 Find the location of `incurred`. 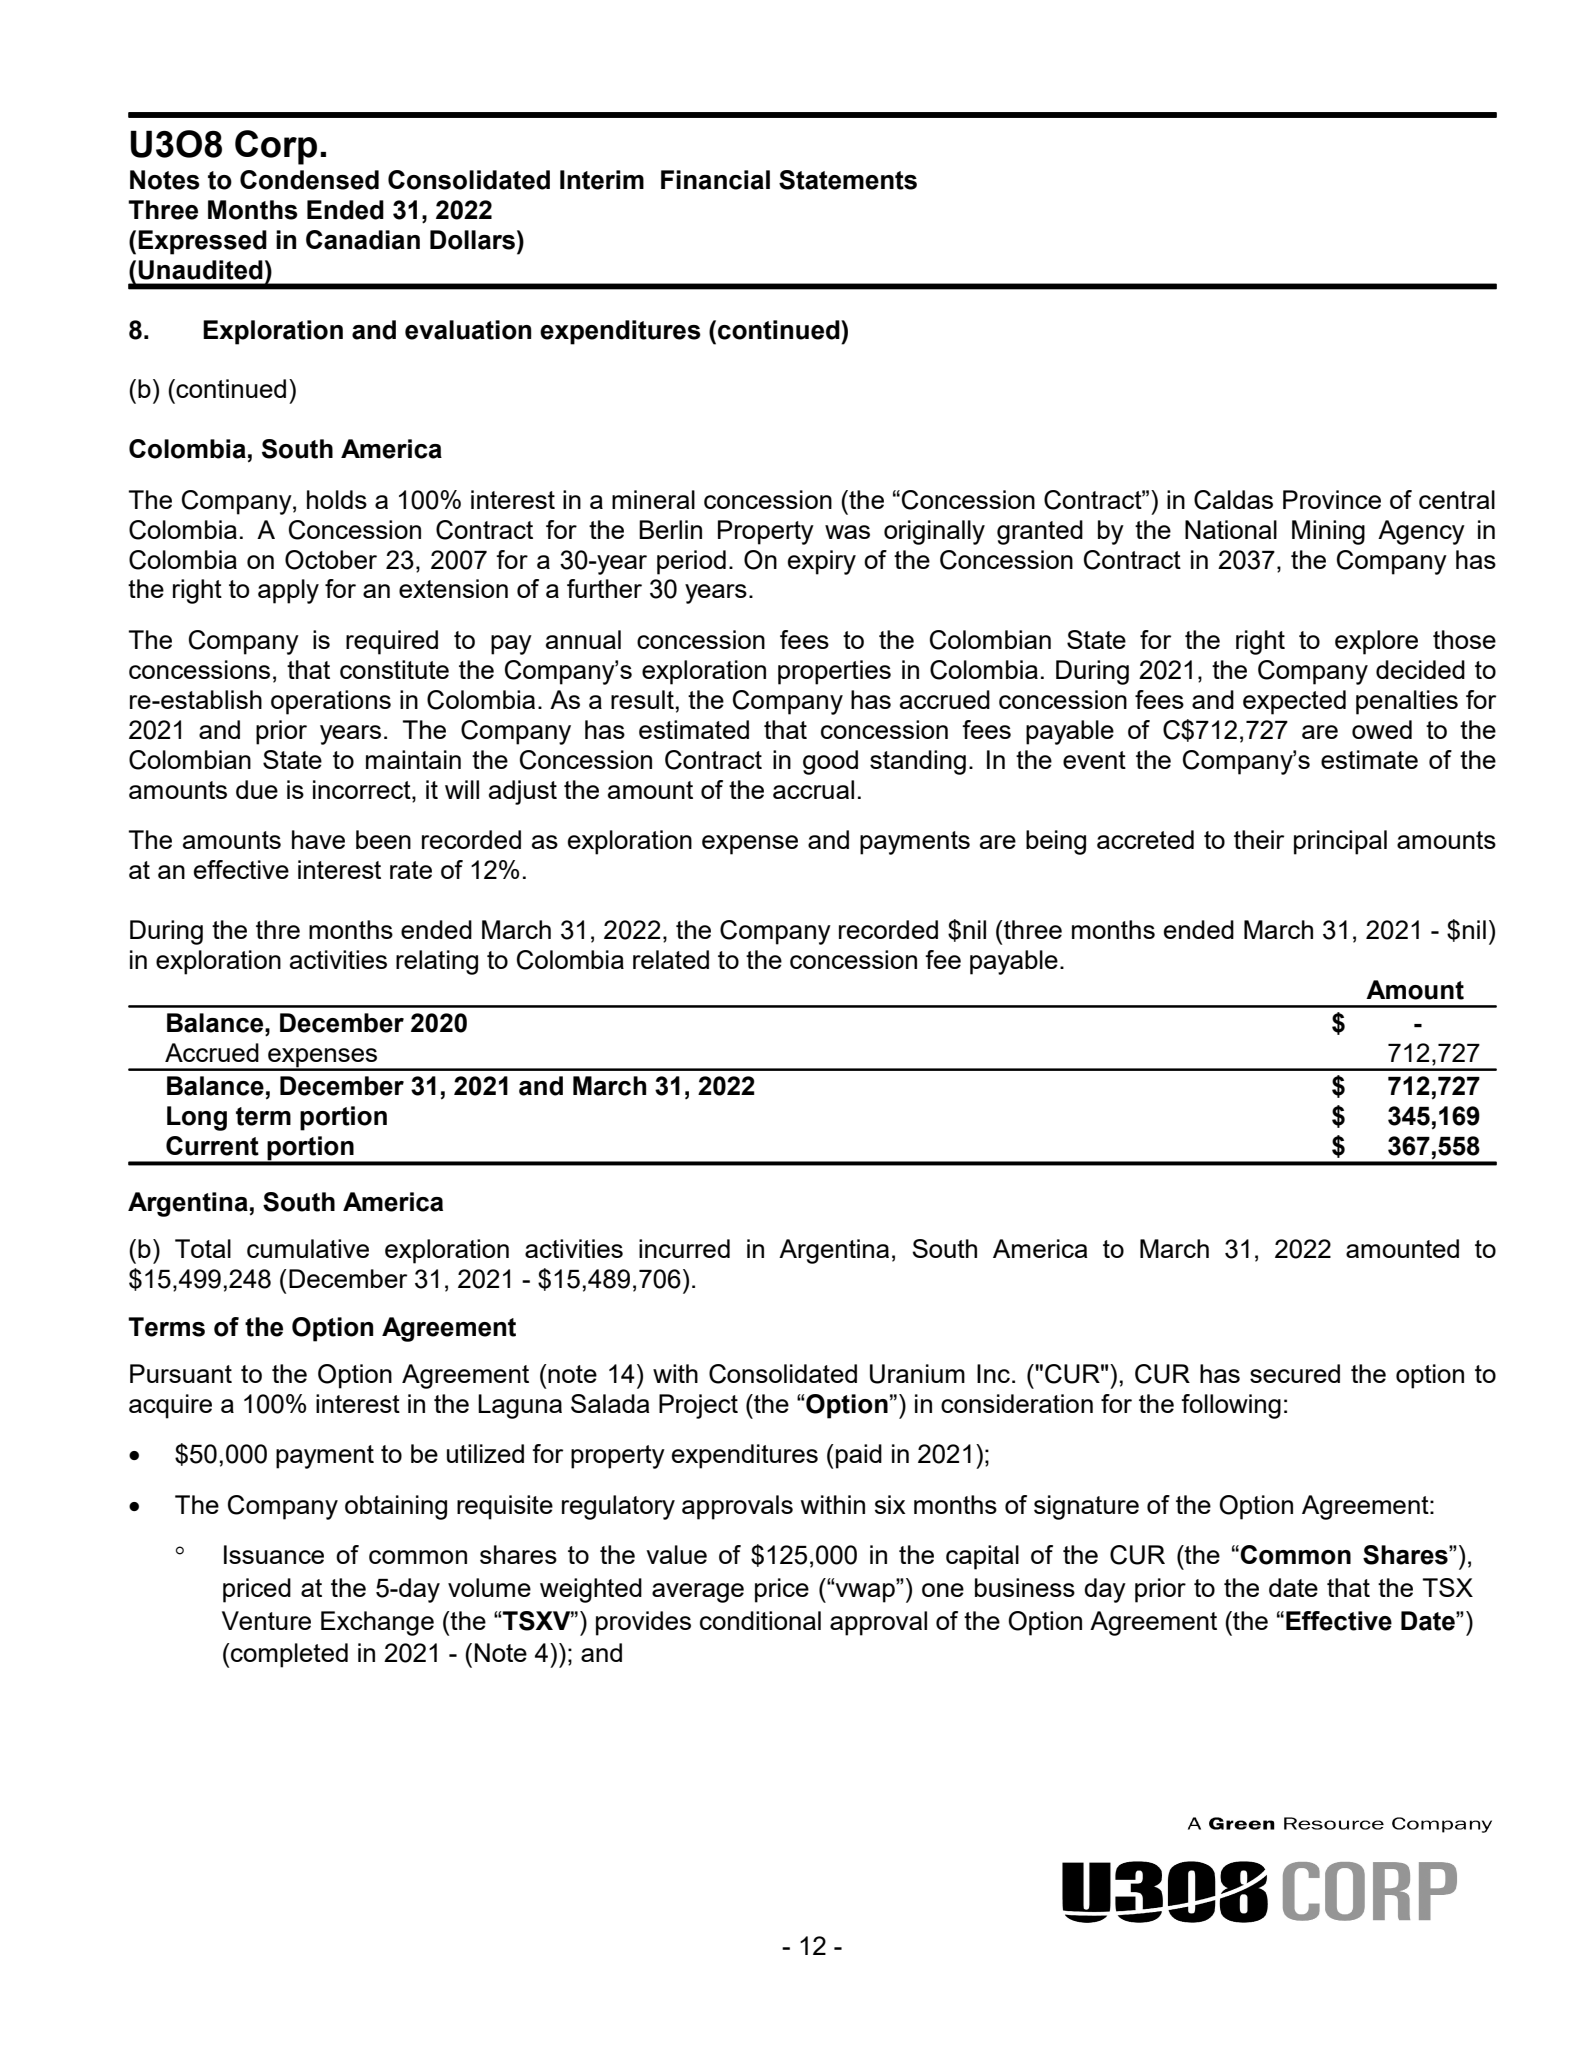

incurred is located at coordinates (684, 1248).
